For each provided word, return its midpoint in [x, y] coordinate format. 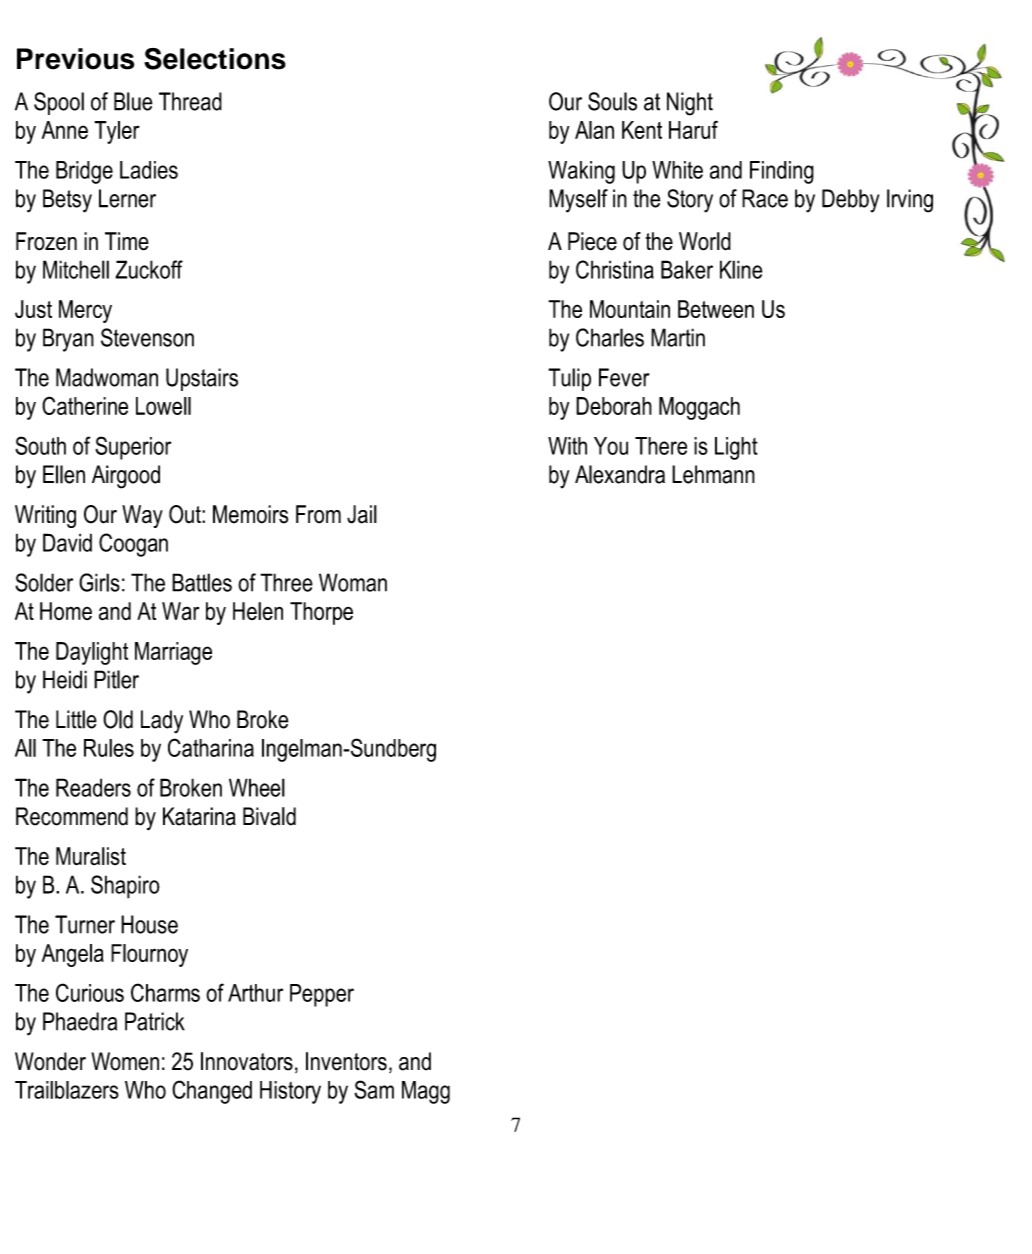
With [567, 446]
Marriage [173, 653]
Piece [592, 241]
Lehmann [713, 474]
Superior [133, 448]
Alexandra [620, 474]
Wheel [257, 787]
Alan [594, 130]
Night [690, 104]
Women [125, 1061]
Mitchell [76, 269]
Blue [133, 101]
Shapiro [125, 887]
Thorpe [321, 613]
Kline [741, 269]
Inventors [346, 1061]
